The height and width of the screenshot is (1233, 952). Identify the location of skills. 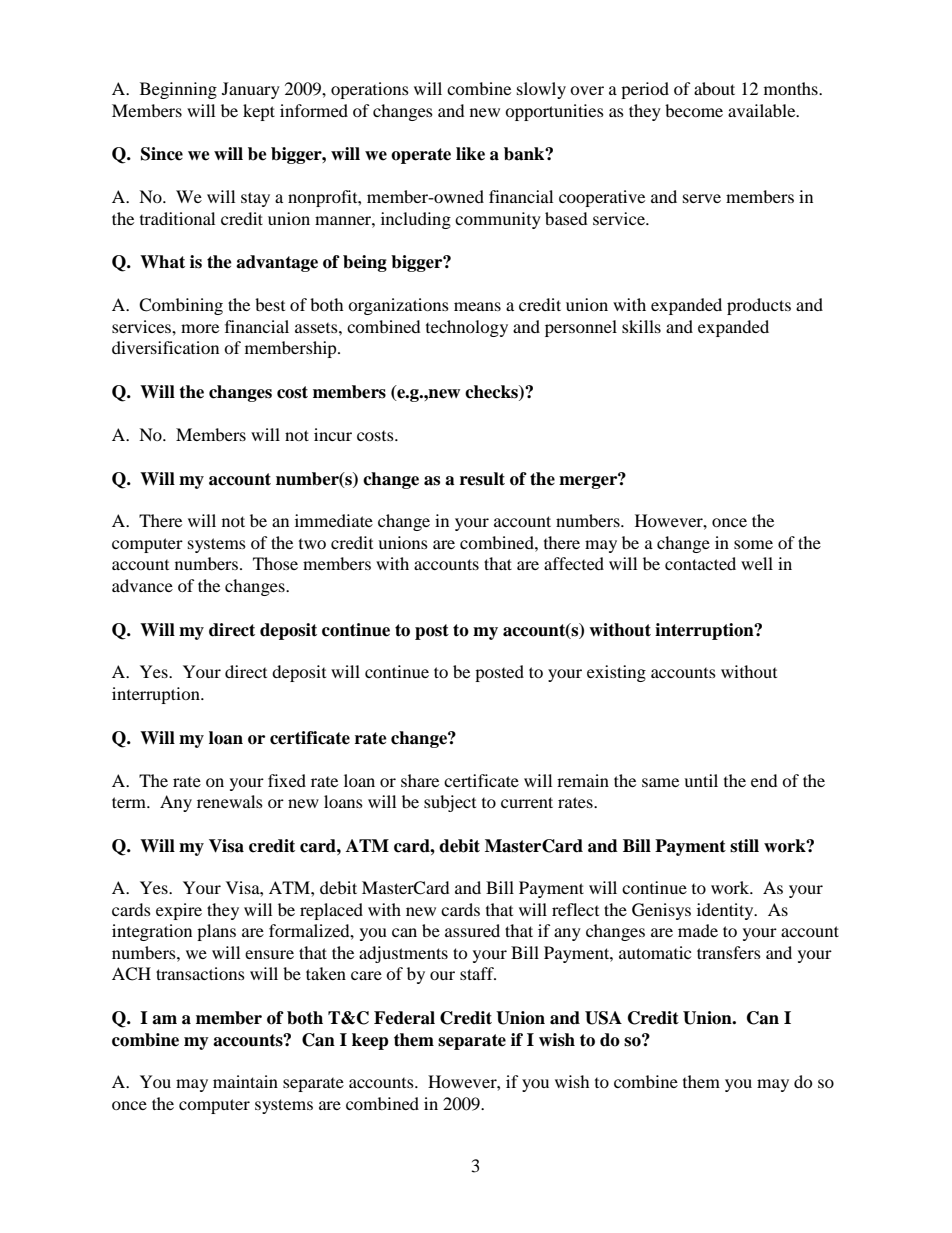
(641, 326).
